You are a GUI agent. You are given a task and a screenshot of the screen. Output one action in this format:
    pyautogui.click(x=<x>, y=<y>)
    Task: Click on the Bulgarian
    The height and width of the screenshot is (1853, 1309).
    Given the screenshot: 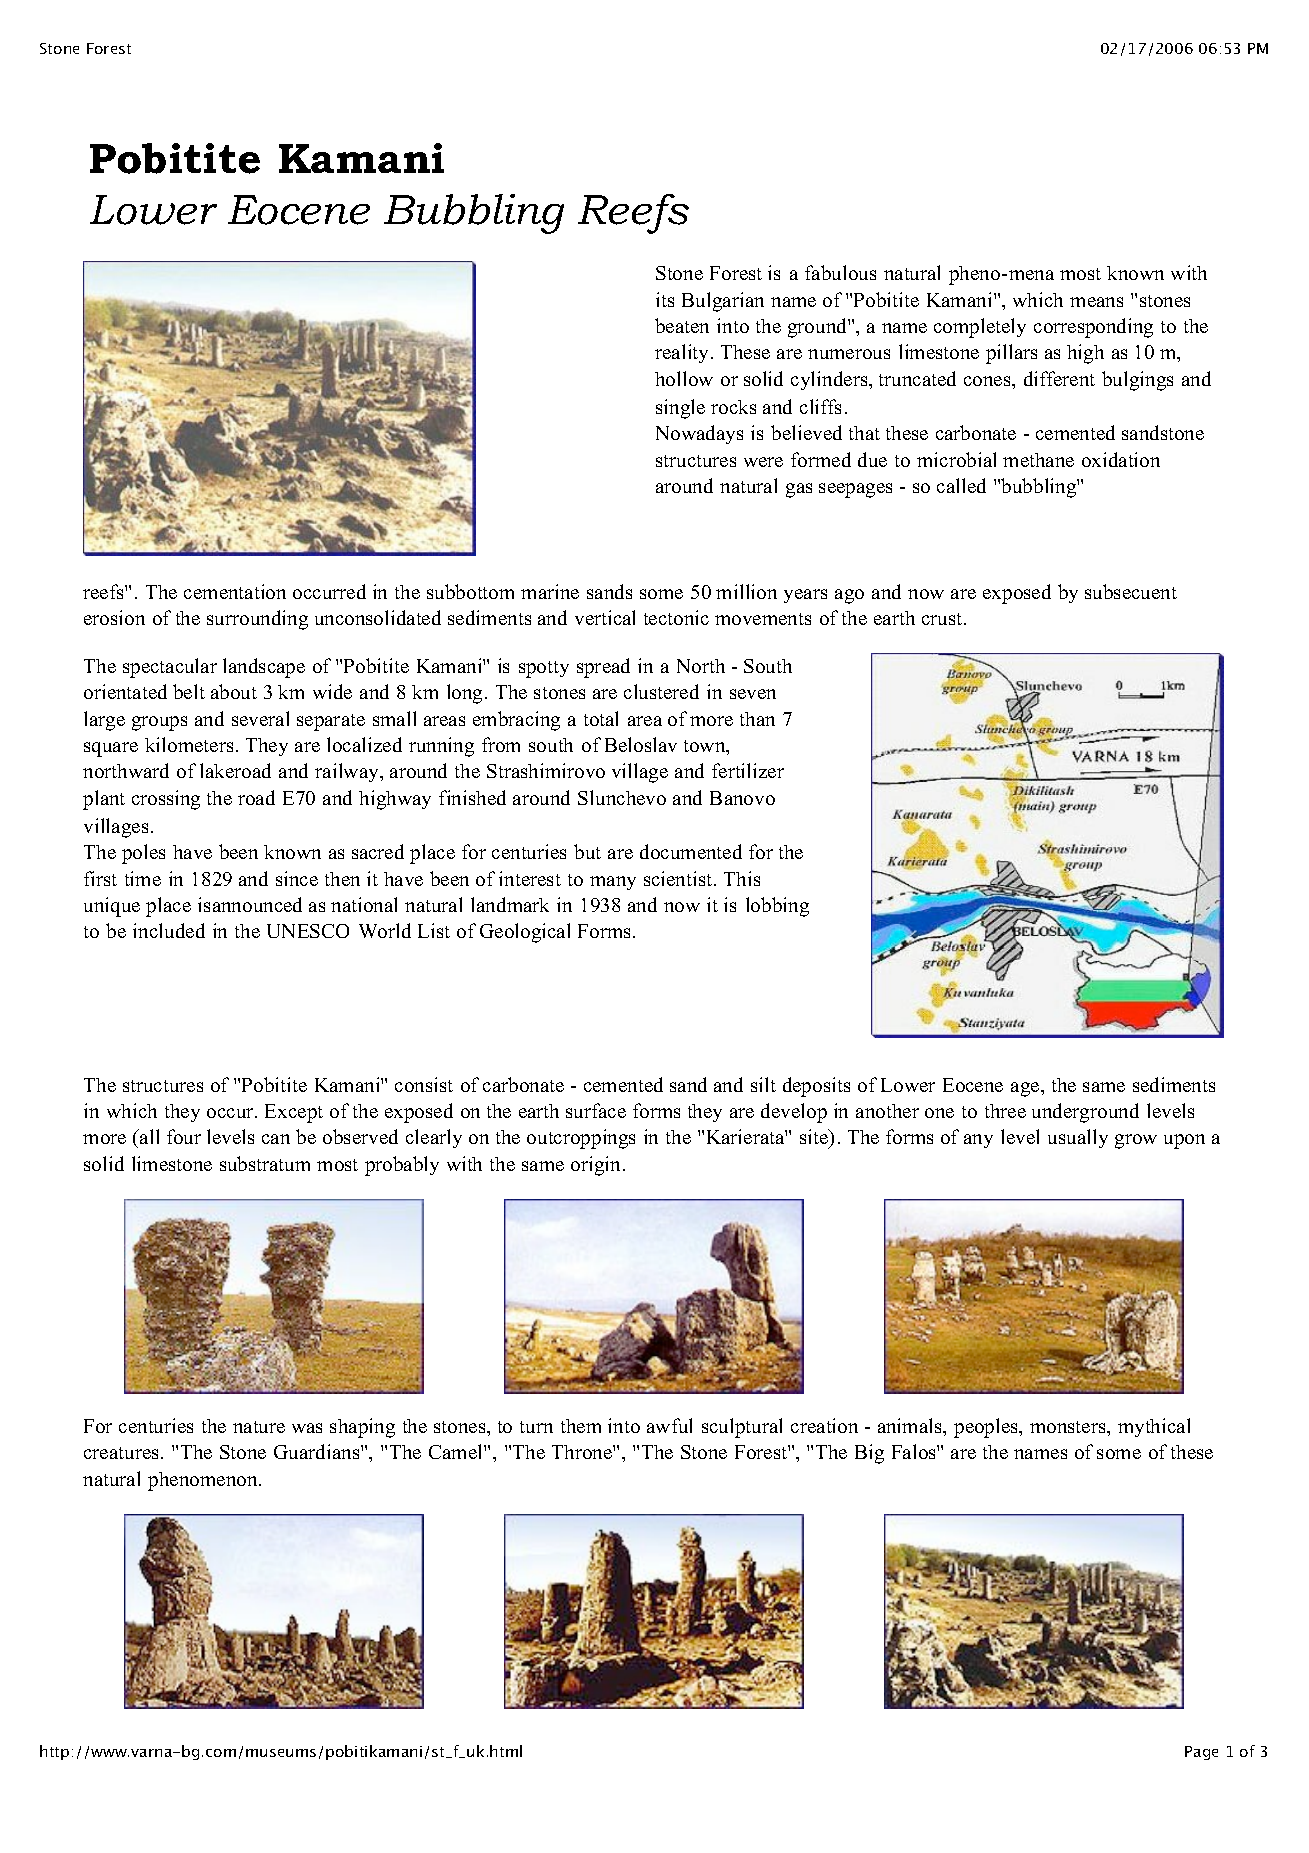 What is the action you would take?
    pyautogui.click(x=723, y=302)
